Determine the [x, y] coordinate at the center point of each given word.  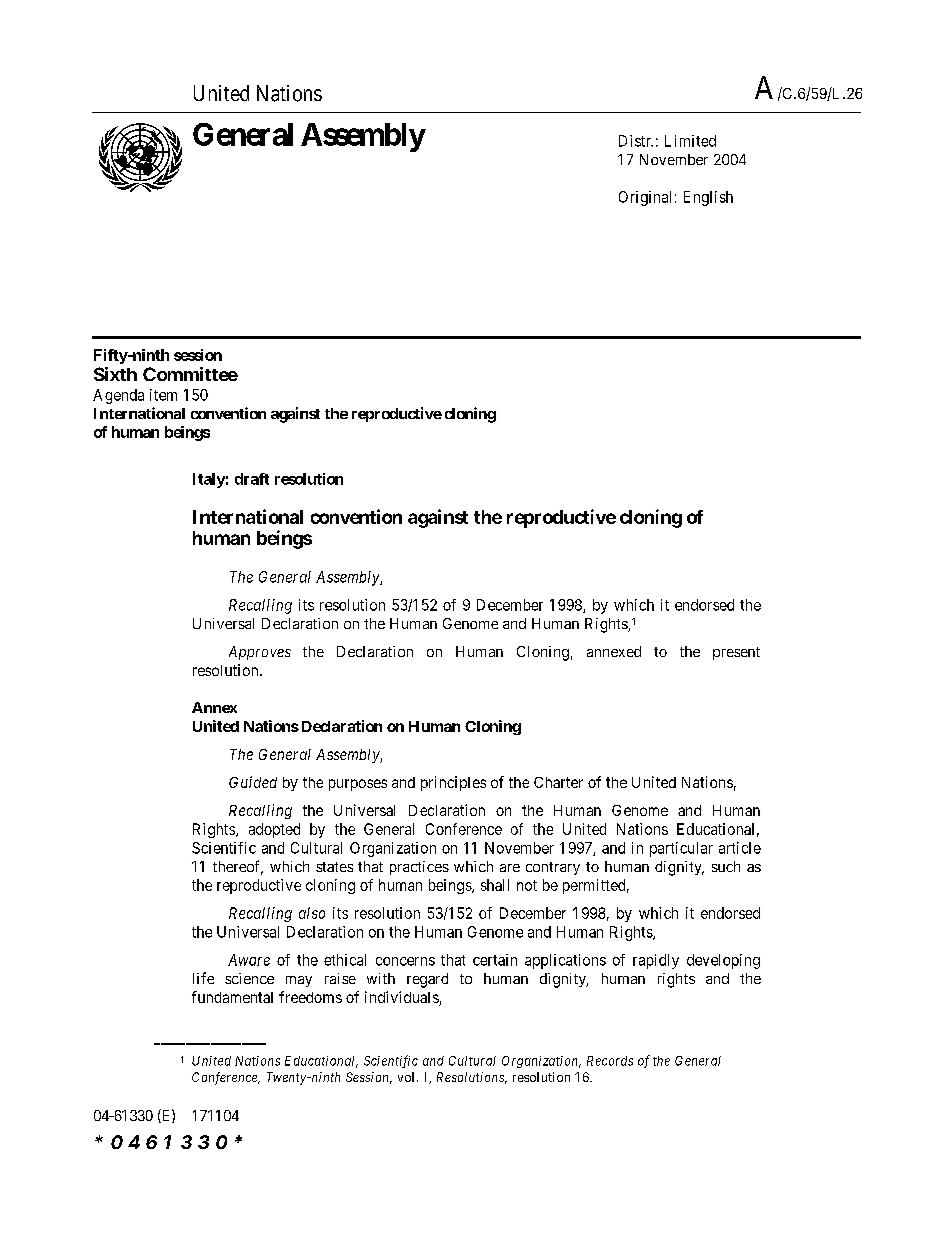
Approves [260, 653]
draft [252, 479]
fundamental [232, 997]
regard [427, 980]
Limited [690, 141]
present [736, 653]
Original [645, 198]
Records [610, 1061]
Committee [190, 374]
